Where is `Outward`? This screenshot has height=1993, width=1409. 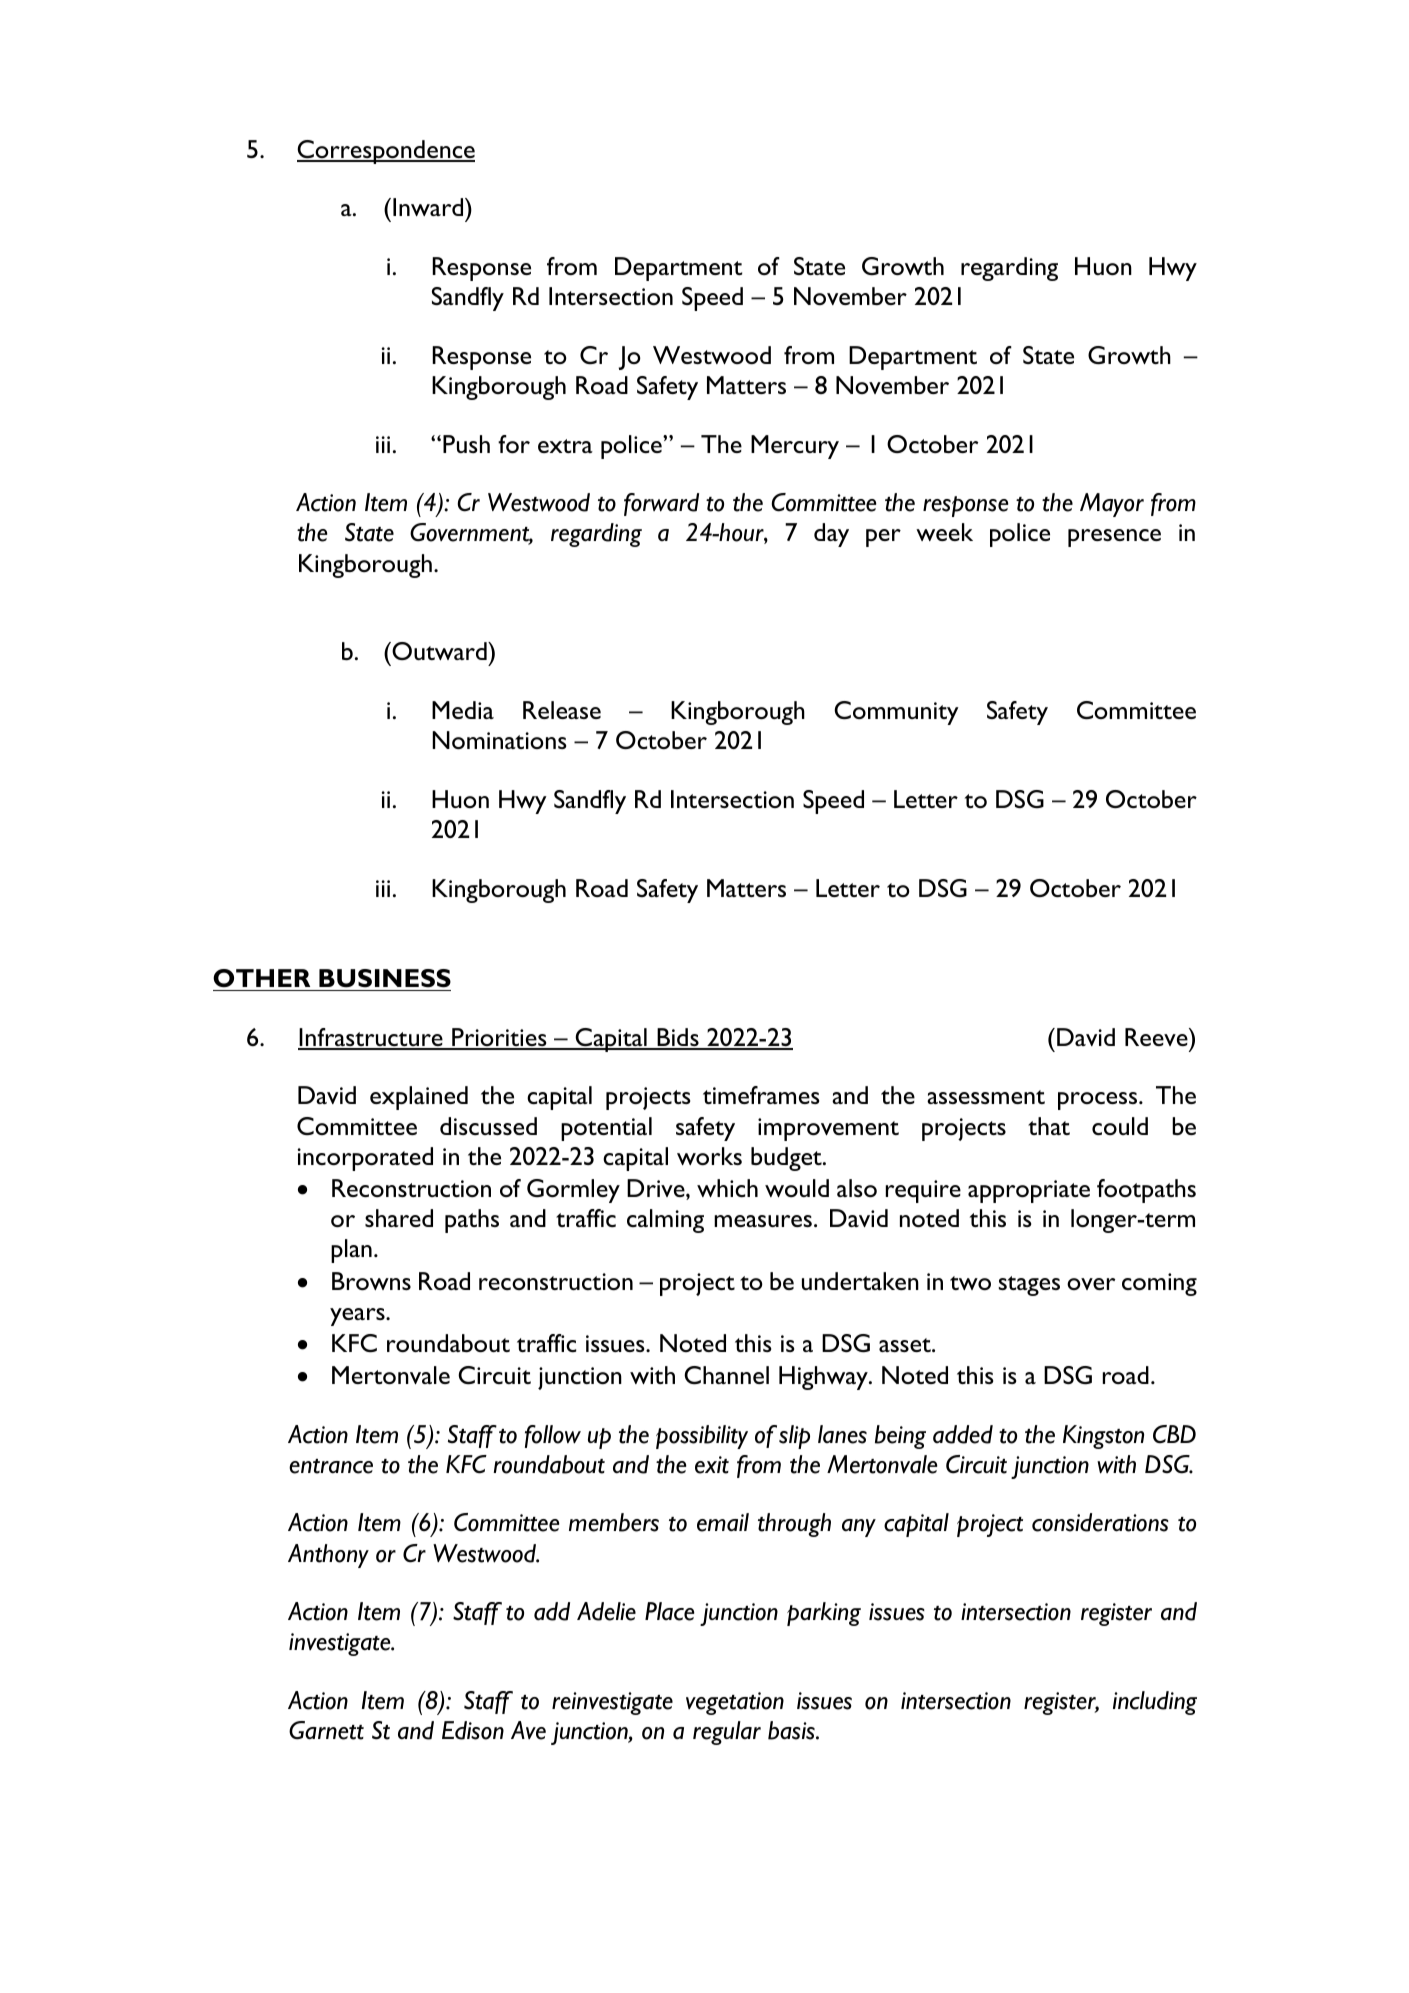
Outward is located at coordinates (439, 651).
